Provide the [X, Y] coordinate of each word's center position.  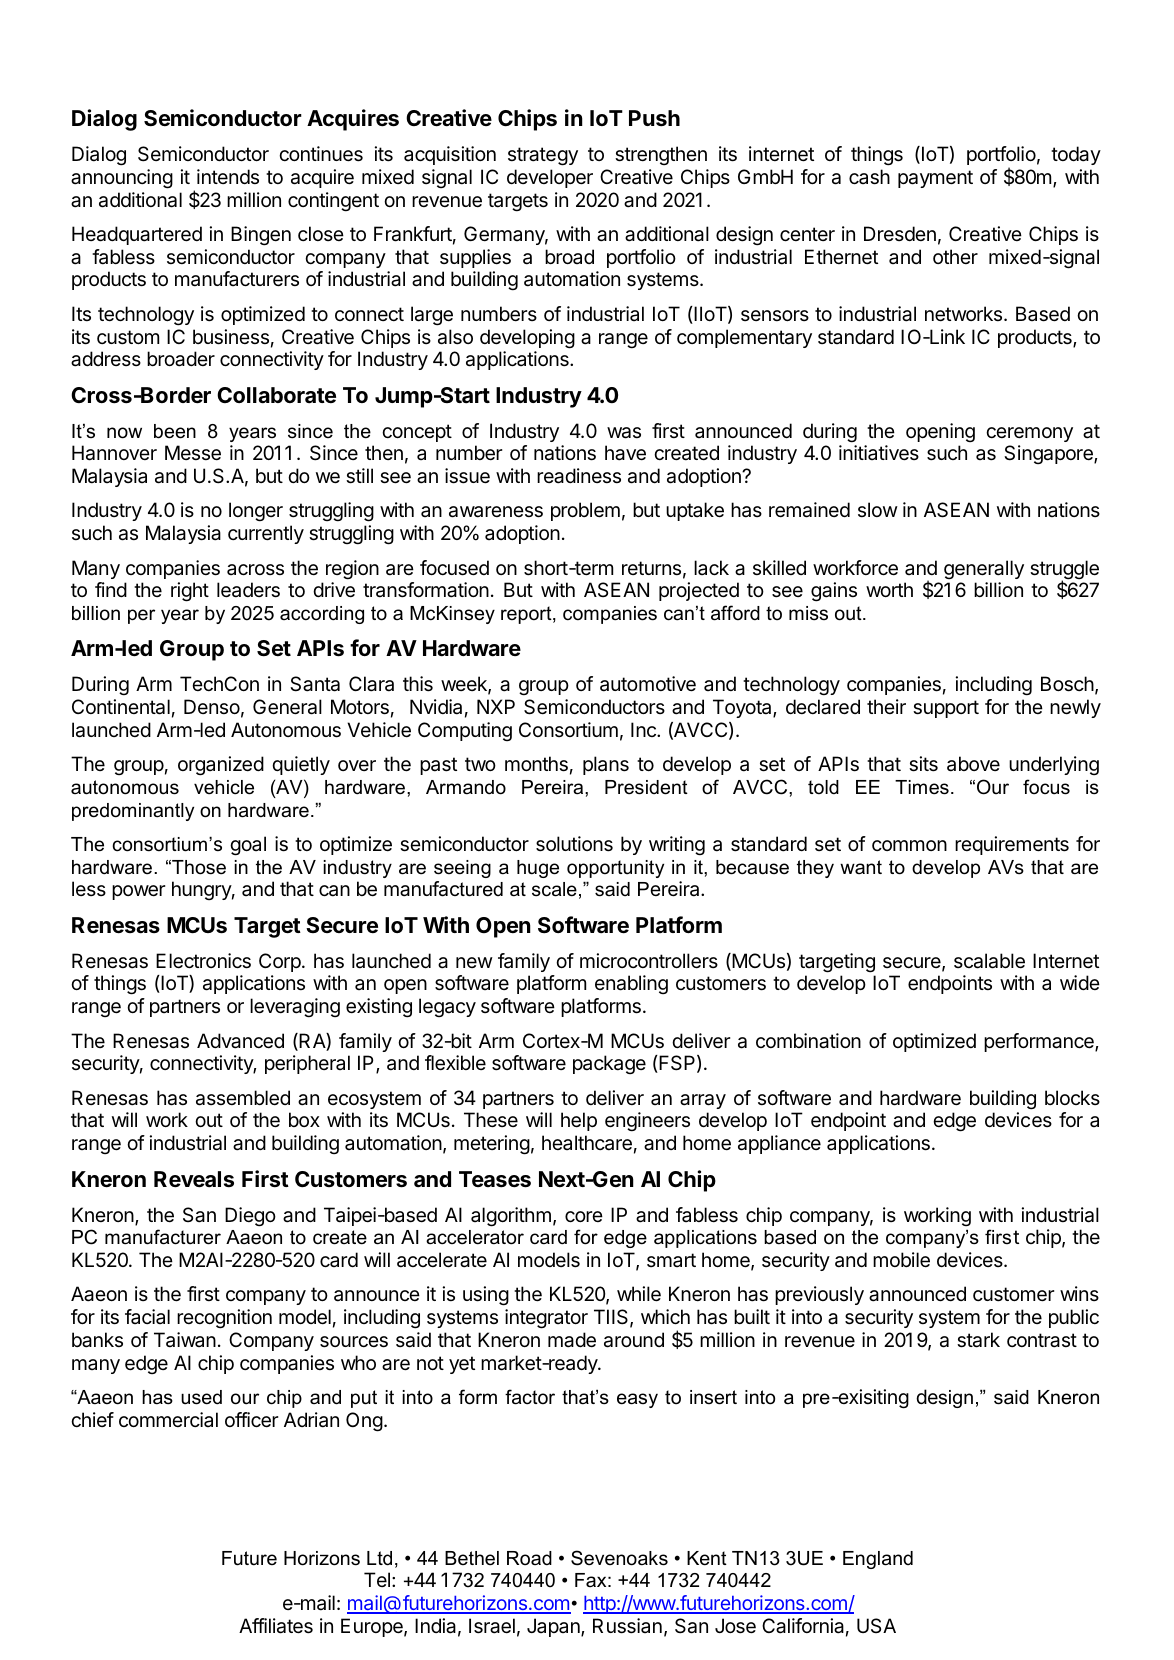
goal [248, 846]
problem [585, 511]
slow [878, 509]
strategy [543, 156]
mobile [901, 1260]
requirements [1012, 845]
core [584, 1217]
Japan [554, 1627]
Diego [250, 1217]
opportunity [615, 869]
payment [935, 179]
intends [228, 176]
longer [256, 512]
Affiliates [276, 1626]
